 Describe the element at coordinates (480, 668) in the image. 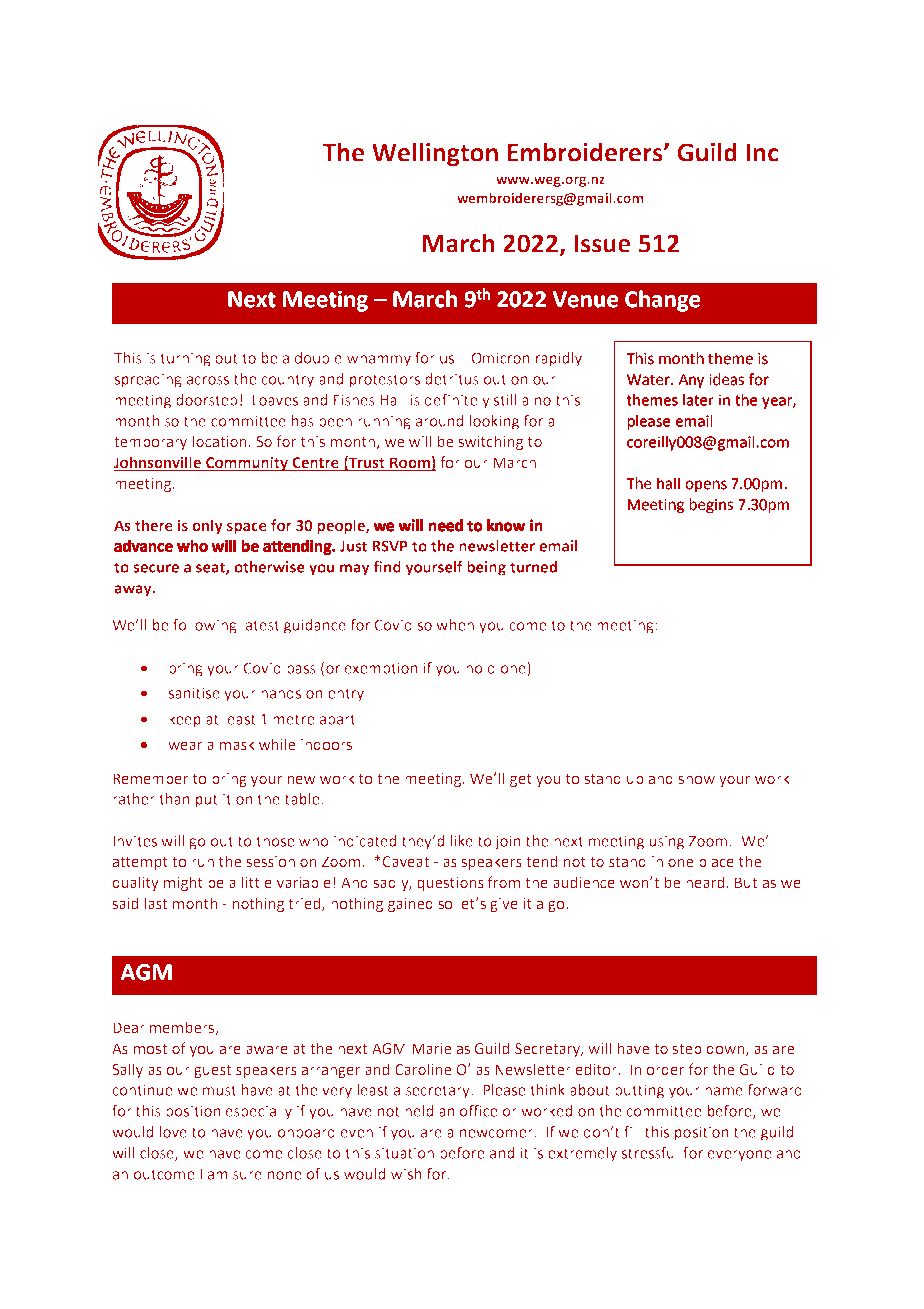

I see `hold` at that location.
